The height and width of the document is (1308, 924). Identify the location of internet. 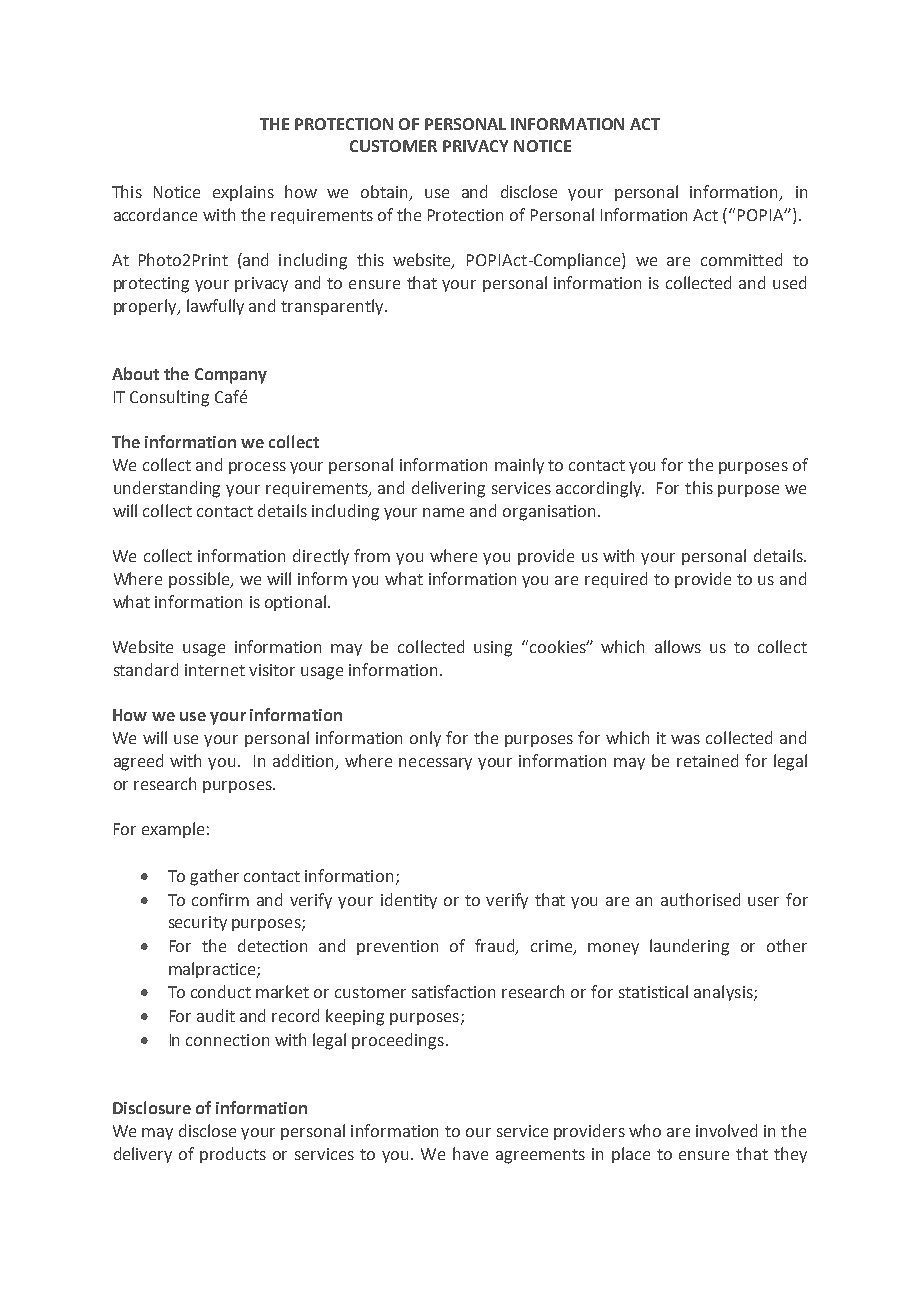
(215, 670).
